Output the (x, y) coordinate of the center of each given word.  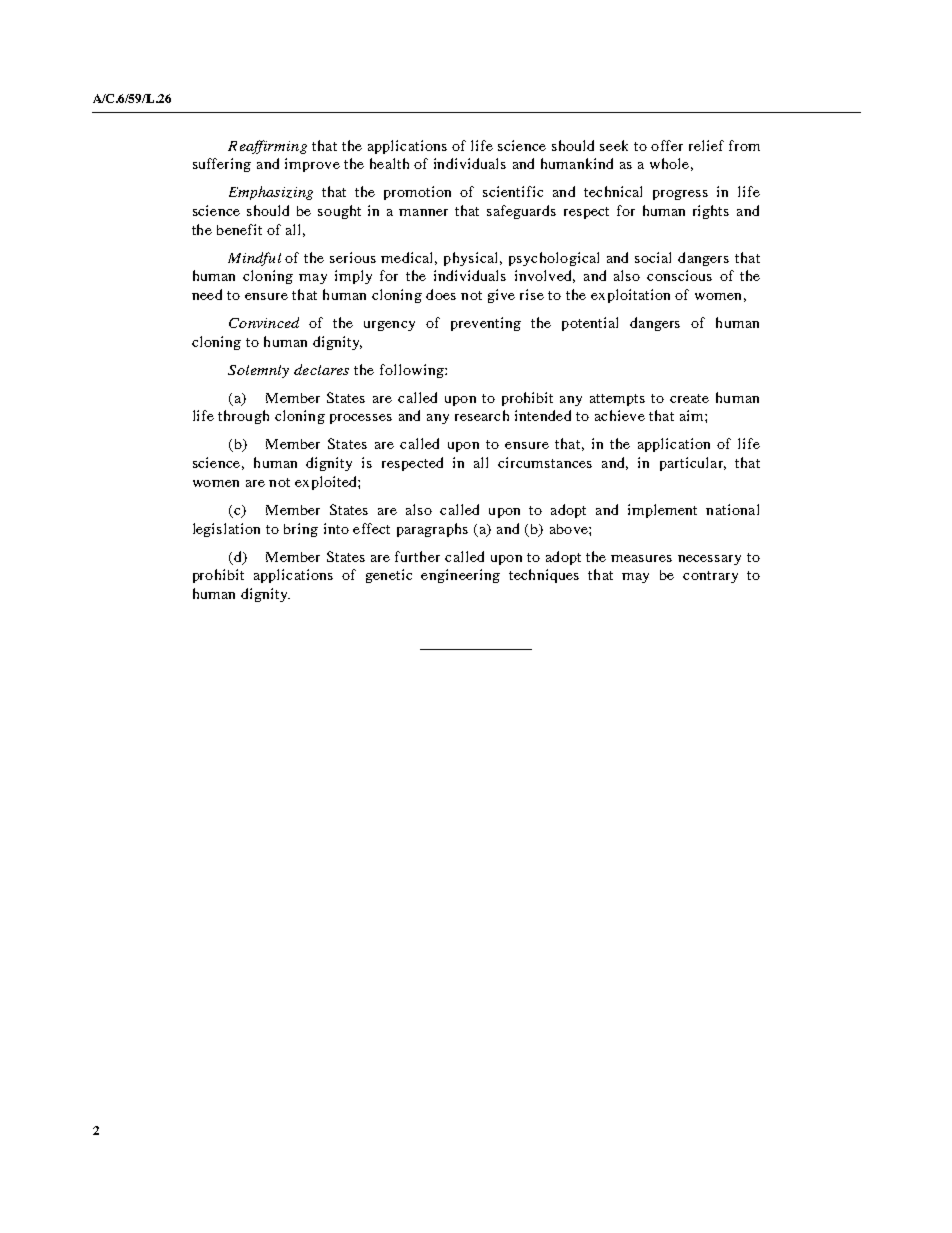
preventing (486, 324)
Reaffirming (267, 147)
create (689, 398)
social (653, 257)
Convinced (264, 322)
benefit (239, 229)
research (482, 415)
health (389, 163)
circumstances (545, 462)
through (243, 417)
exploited (327, 483)
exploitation (630, 296)
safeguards (521, 212)
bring (301, 530)
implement (662, 511)
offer (667, 145)
